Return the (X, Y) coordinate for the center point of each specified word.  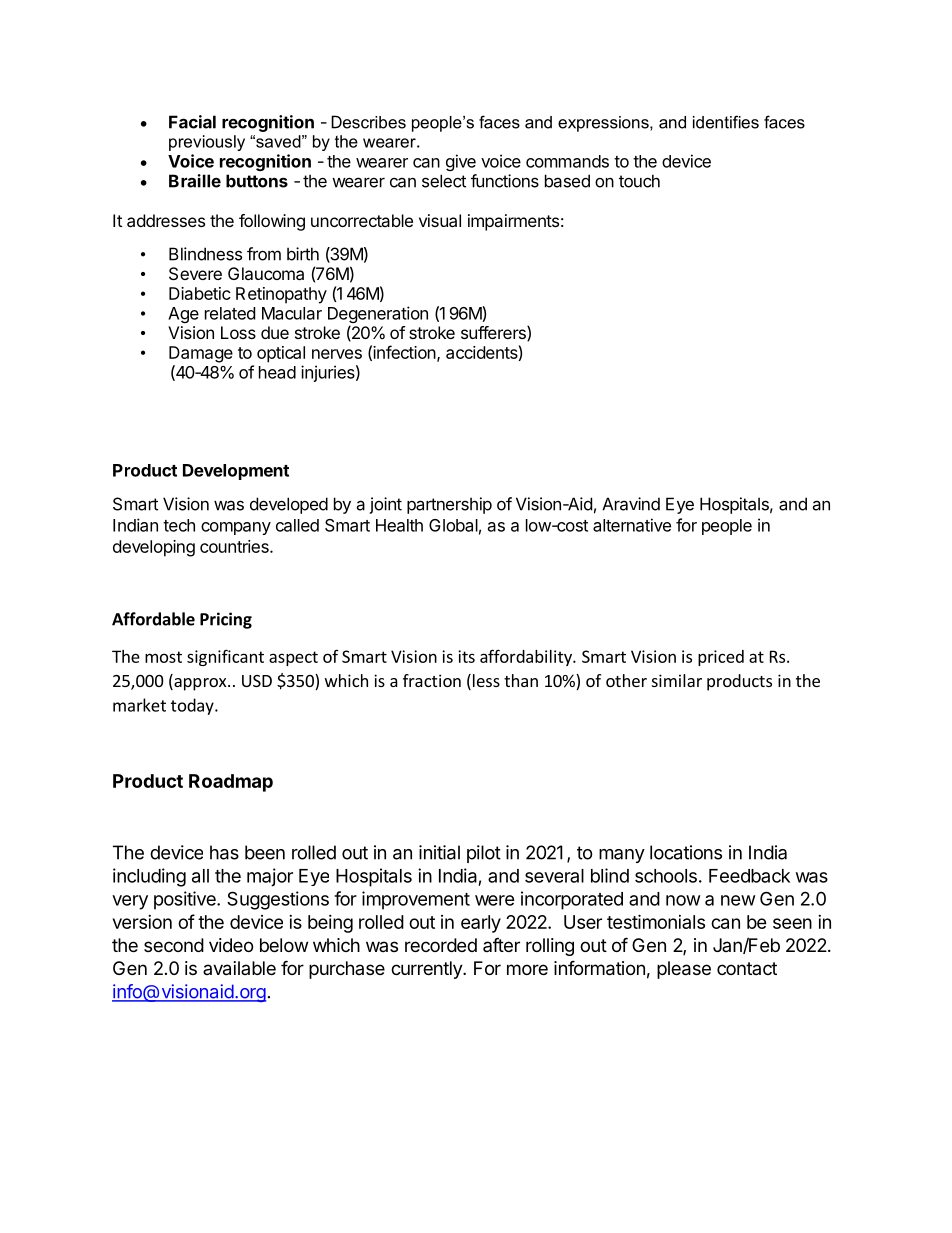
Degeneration (378, 316)
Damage (201, 354)
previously (207, 143)
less (485, 682)
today (193, 706)
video (231, 945)
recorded (441, 945)
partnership (449, 505)
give (461, 162)
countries (235, 546)
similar (677, 680)
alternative (632, 525)
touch (639, 181)
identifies (726, 122)
